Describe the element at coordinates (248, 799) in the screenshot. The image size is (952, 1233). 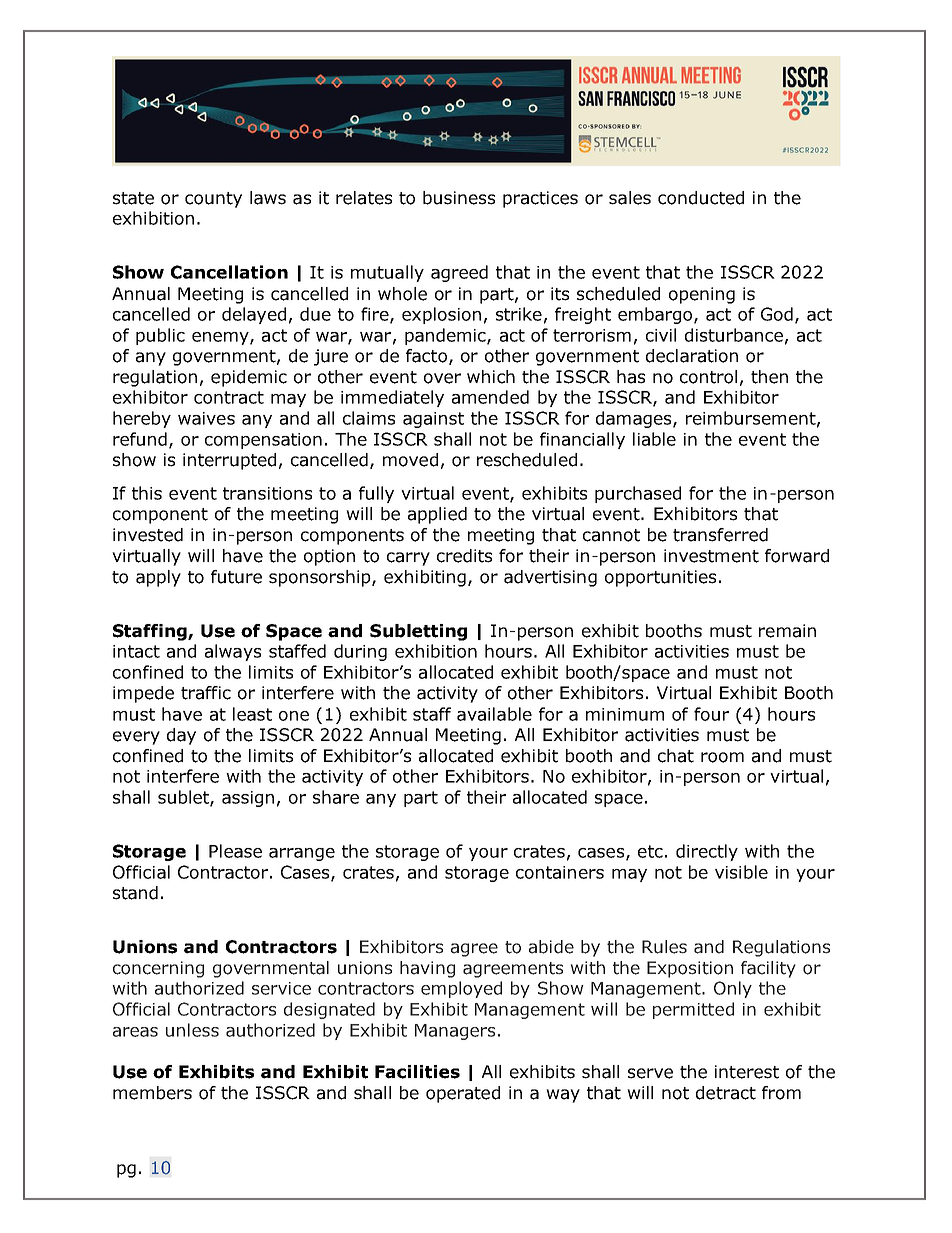
I see `assign` at that location.
